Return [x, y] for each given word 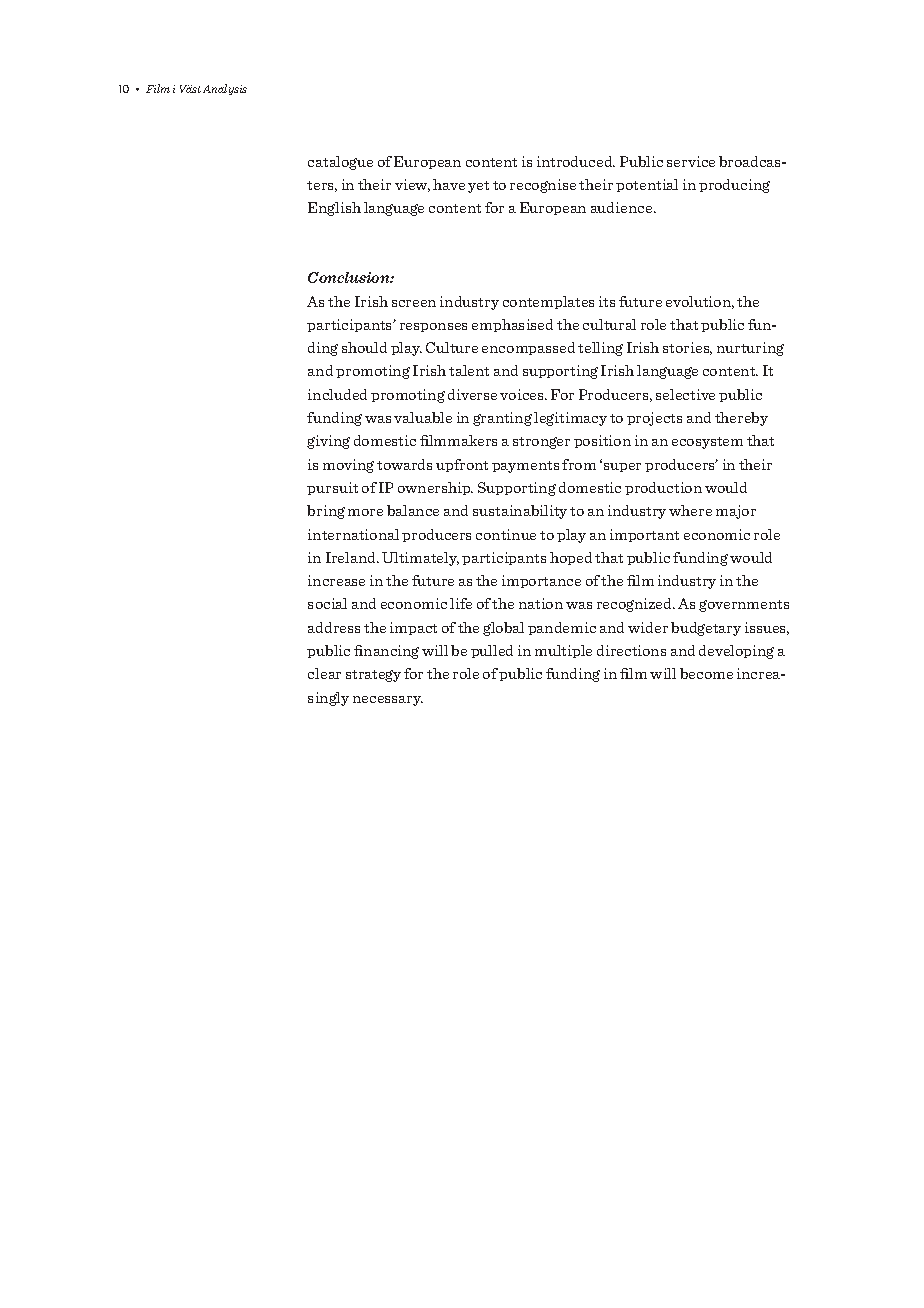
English [334, 209]
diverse [472, 394]
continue [506, 534]
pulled [492, 651]
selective [685, 394]
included [337, 394]
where [690, 510]
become [706, 673]
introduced [576, 161]
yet [478, 187]
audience [623, 207]
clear [324, 673]
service [691, 161]
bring [326, 512]
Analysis [225, 89]
